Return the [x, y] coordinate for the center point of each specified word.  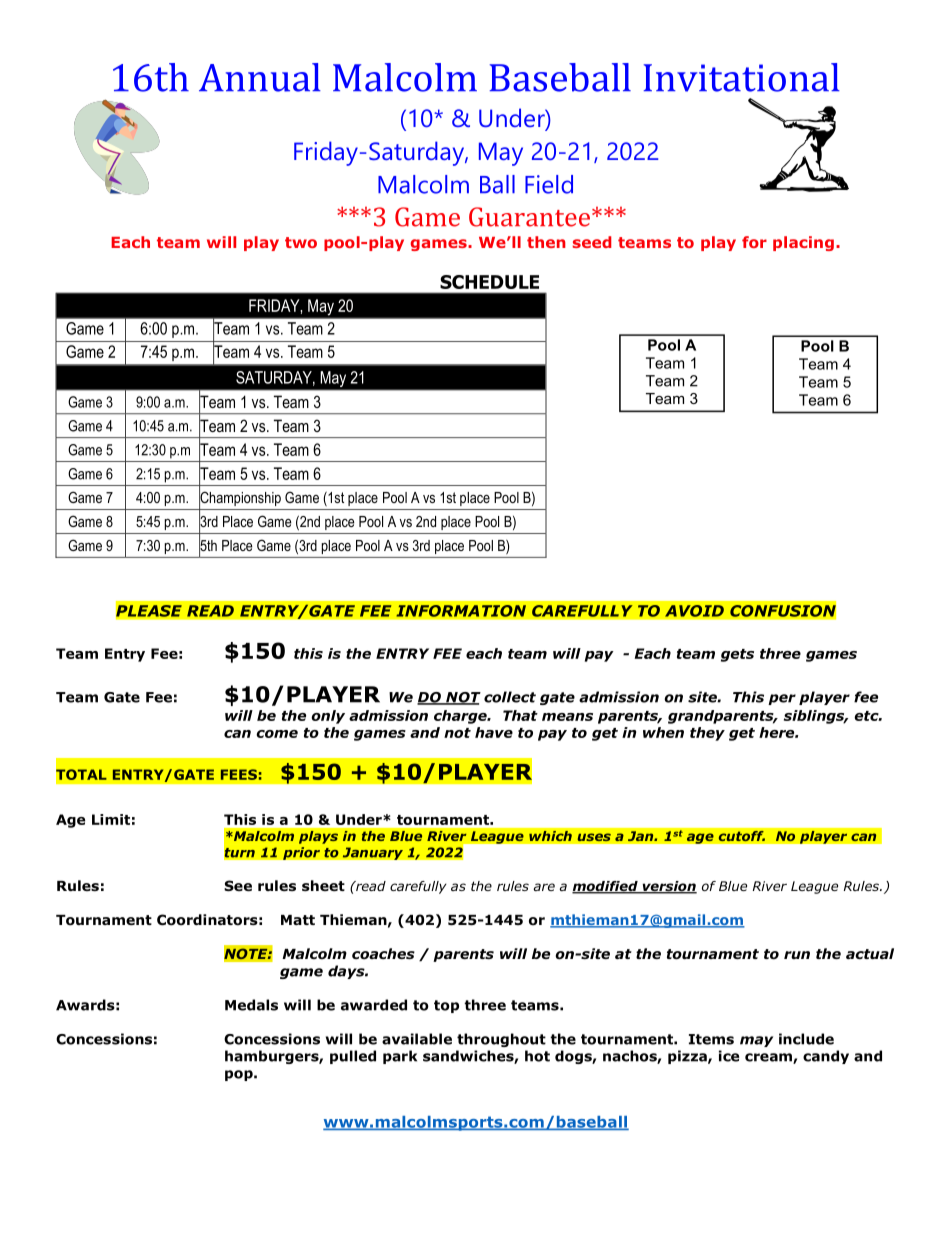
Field [549, 184]
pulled [353, 1057]
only [328, 717]
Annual [260, 77]
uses [594, 837]
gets [737, 655]
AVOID [694, 611]
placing [803, 243]
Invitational [742, 77]
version [668, 887]
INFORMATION [461, 611]
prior [301, 853]
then [546, 242]
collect [510, 697]
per [782, 699]
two [301, 242]
